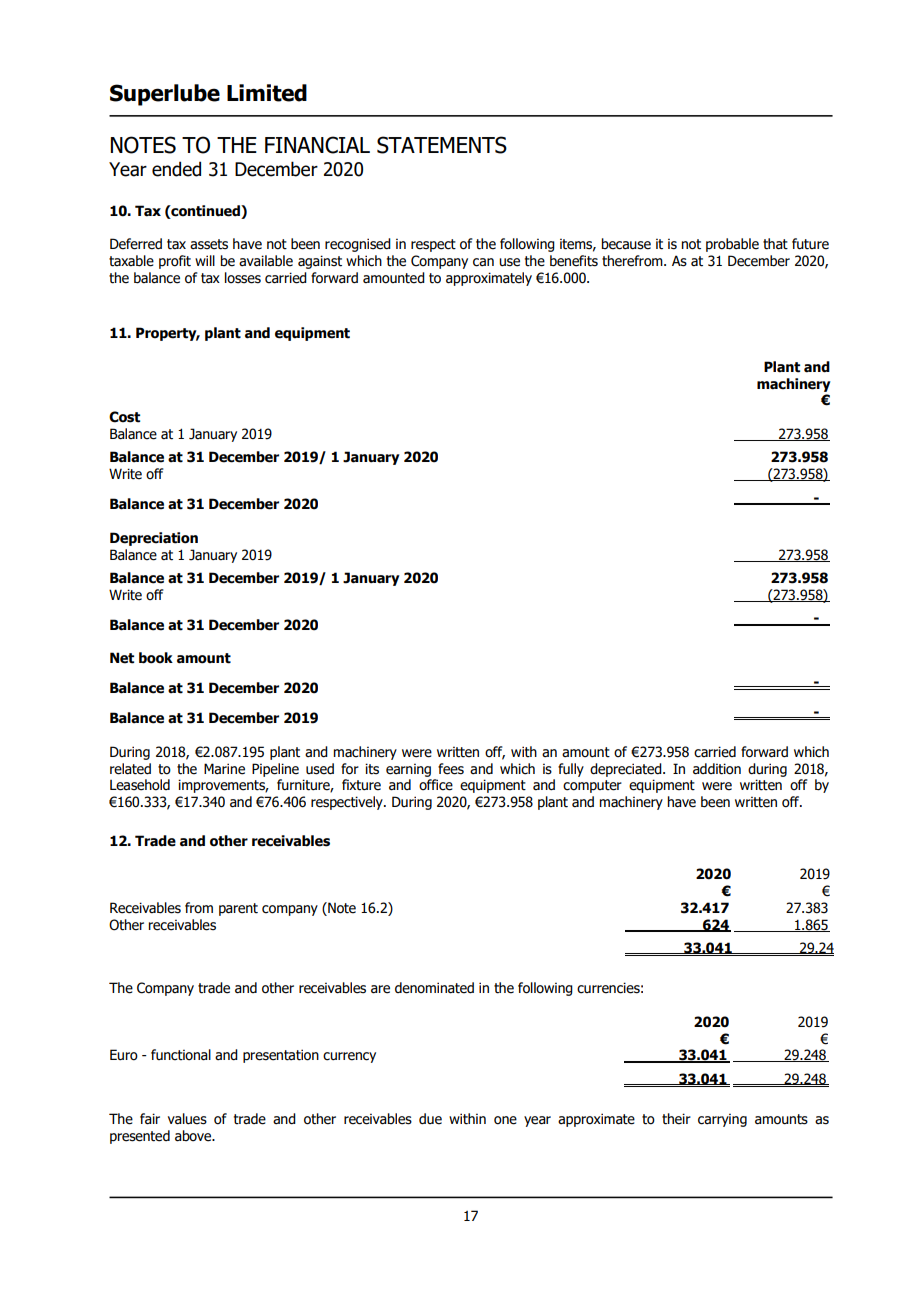 This page has width=924, height=1303. What do you see at coordinates (717, 769) in the page?
I see `addition` at bounding box center [717, 769].
